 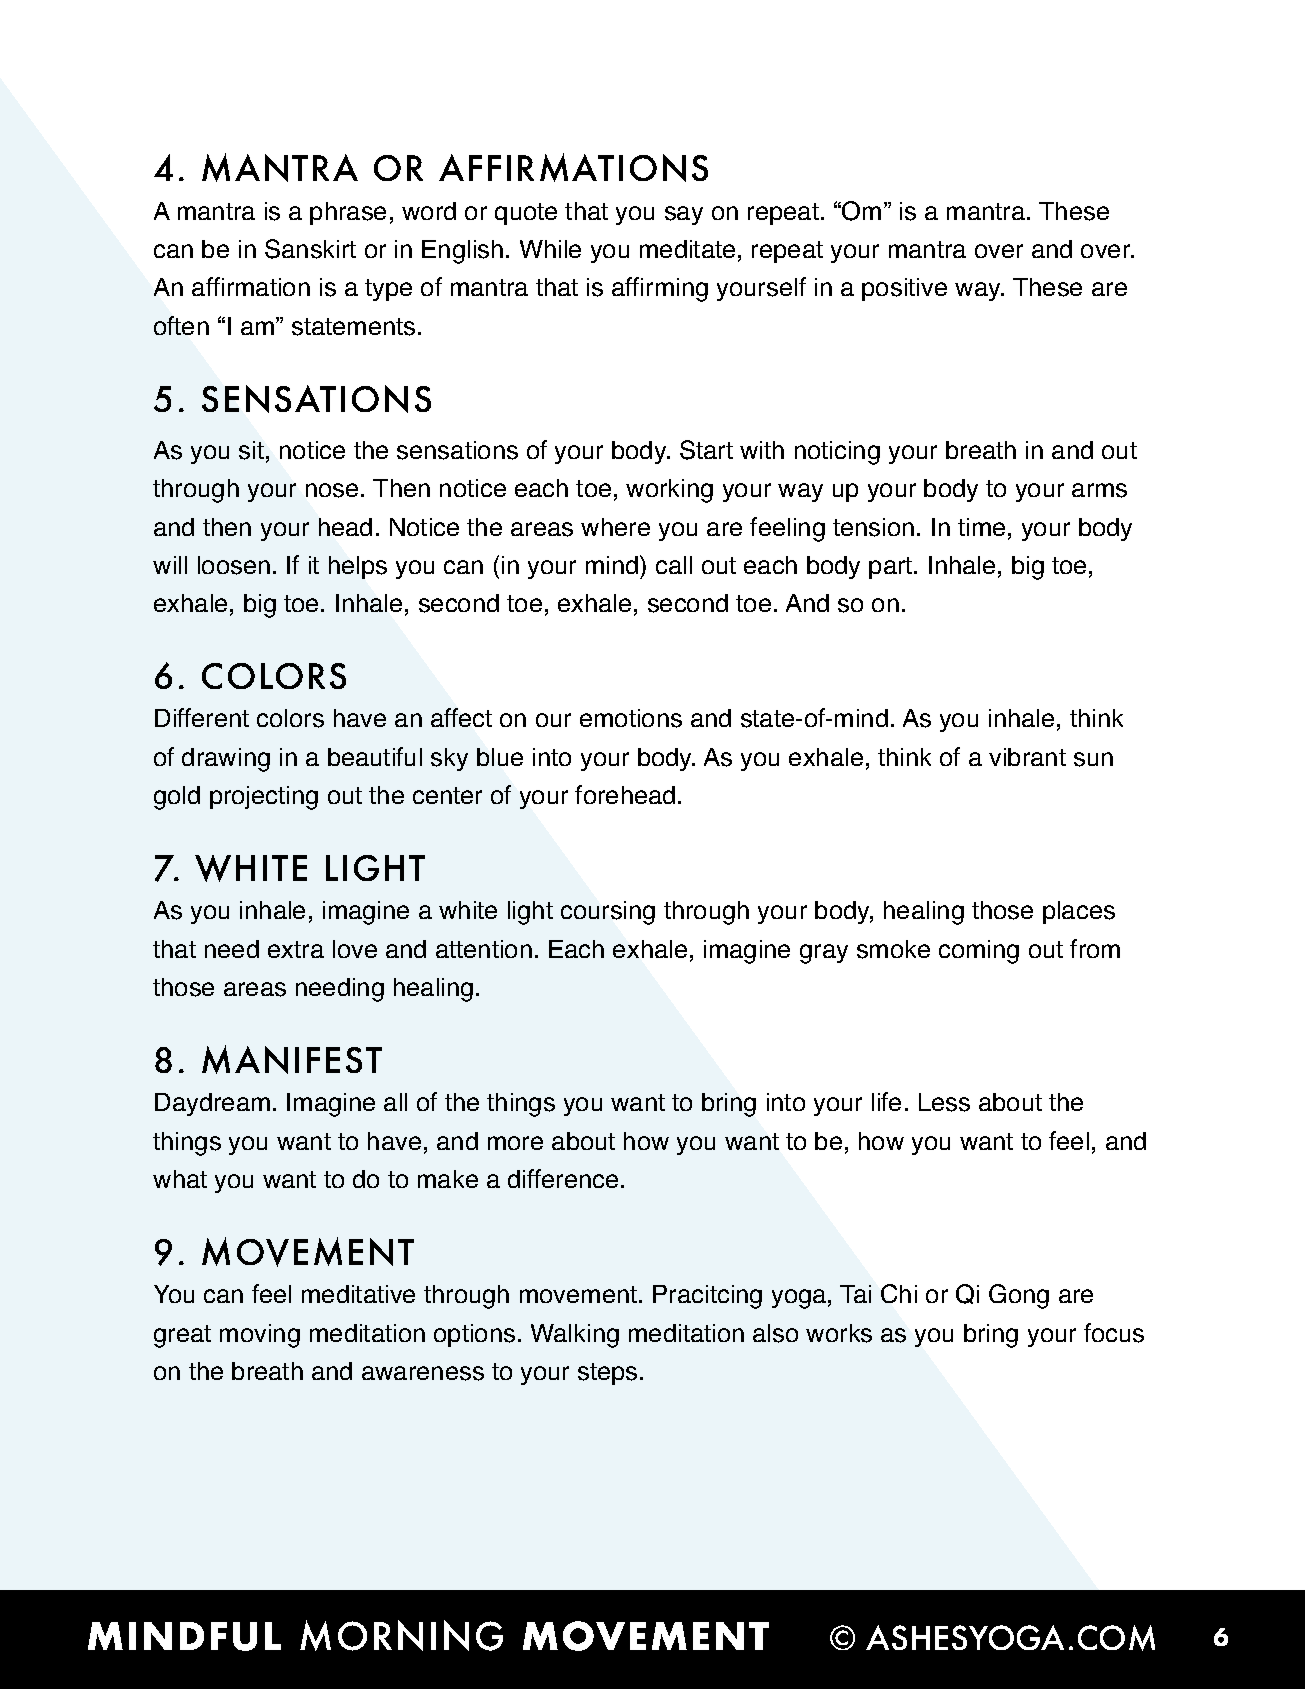 What do you see at coordinates (904, 289) in the screenshot?
I see `positive` at bounding box center [904, 289].
